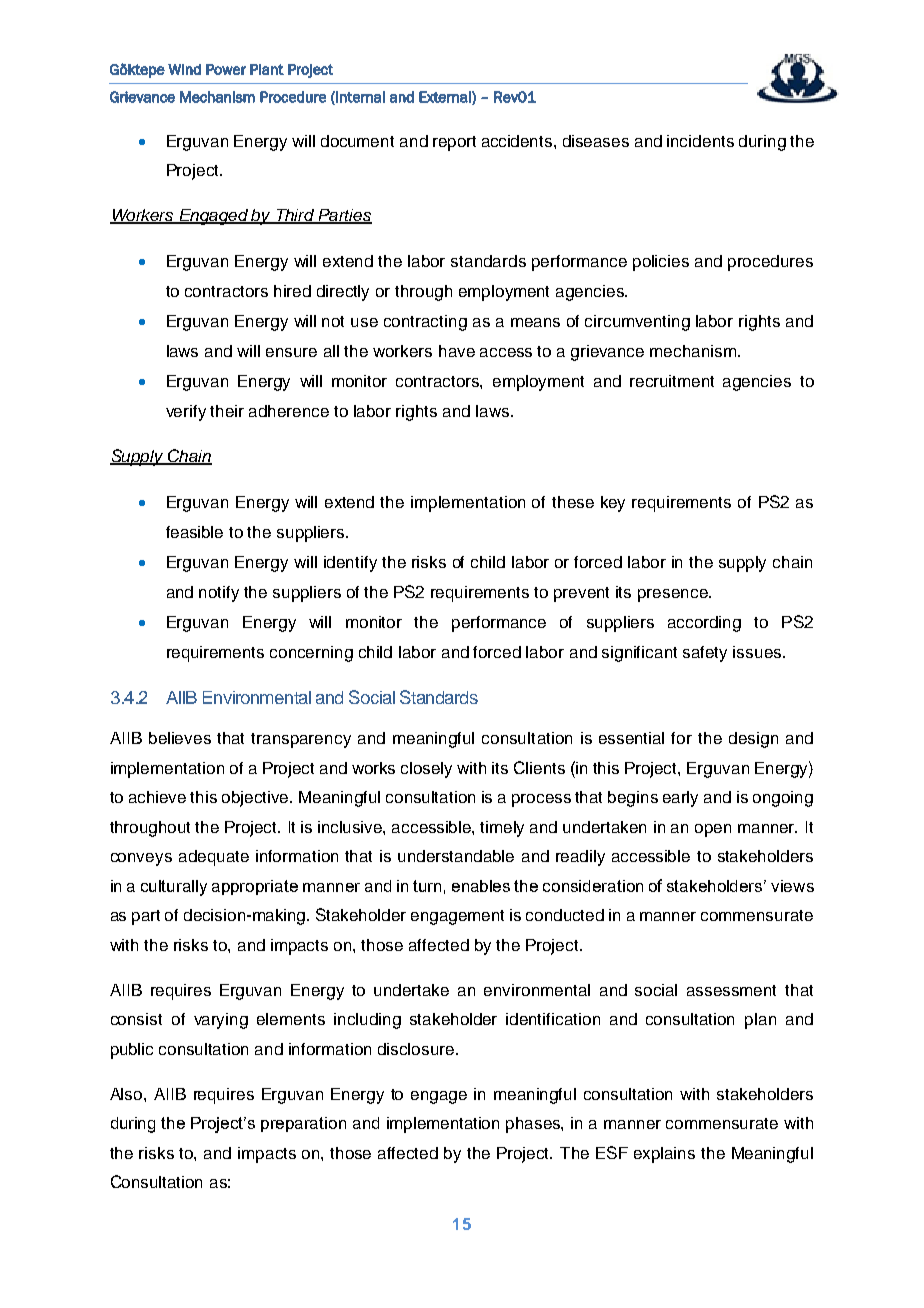 This screenshot has width=924, height=1308. I want to click on explains, so click(664, 1155).
